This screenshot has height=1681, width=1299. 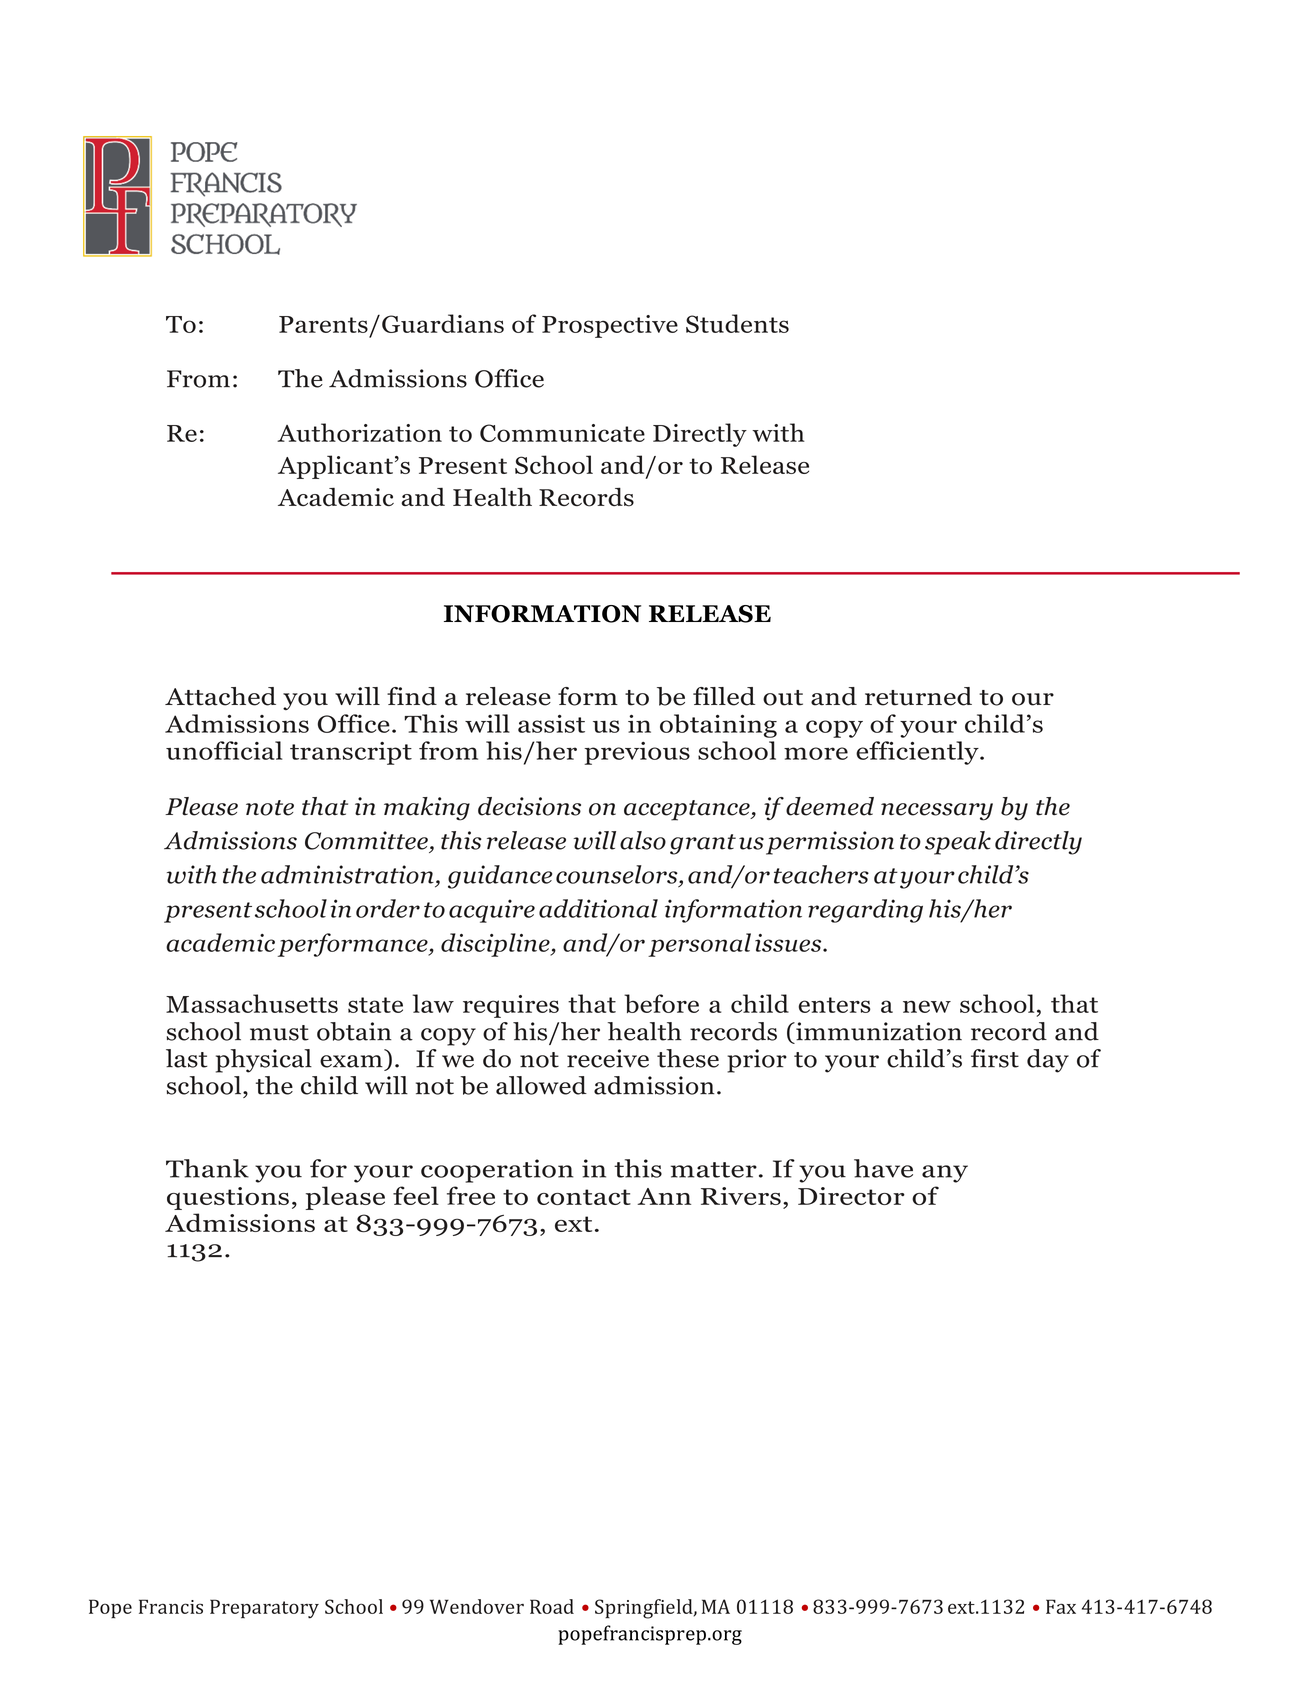 I want to click on Road, so click(x=552, y=1606).
